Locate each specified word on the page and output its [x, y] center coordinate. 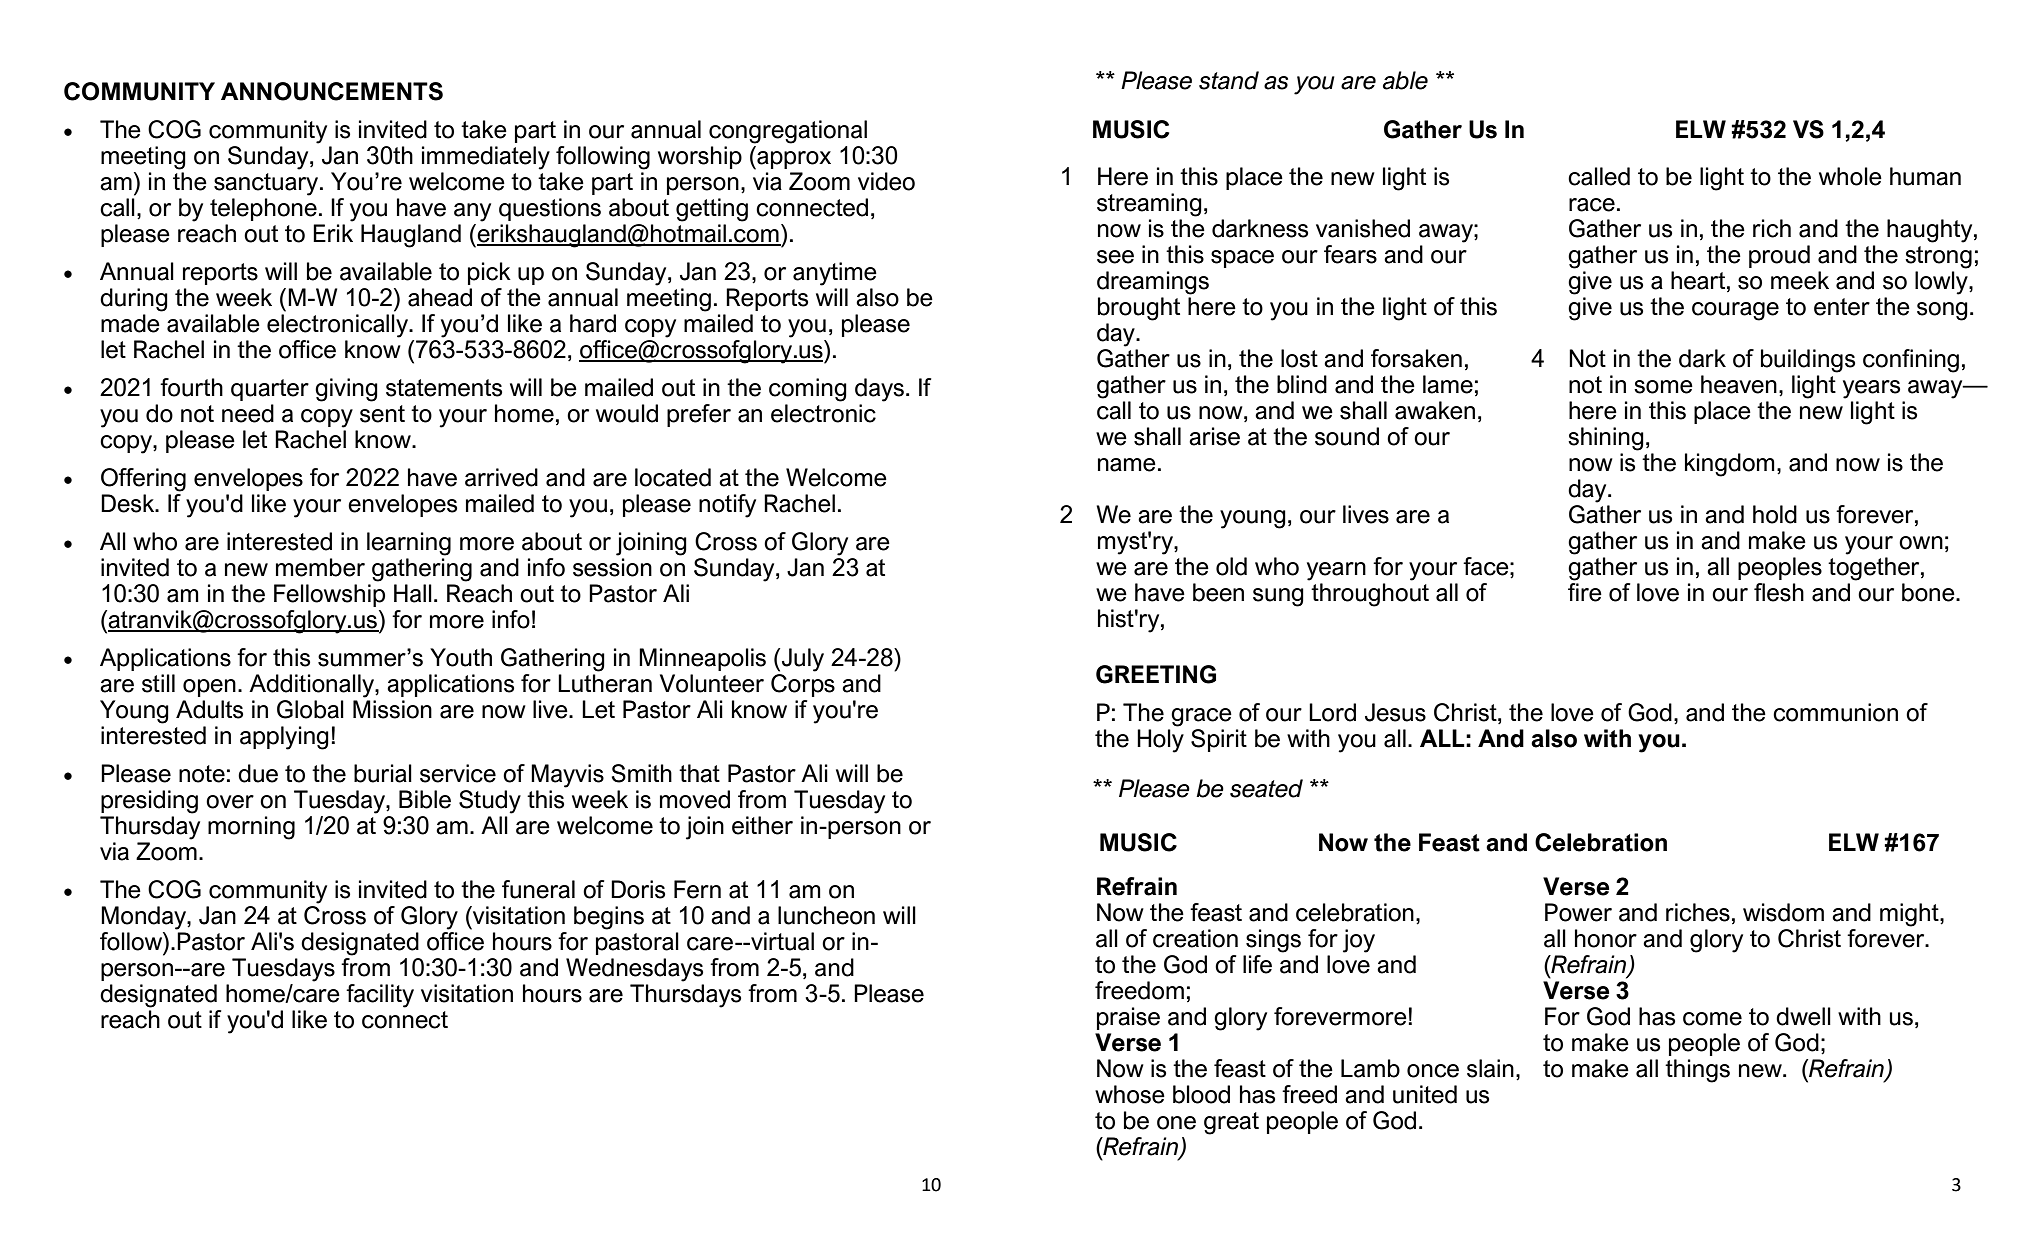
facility [380, 996]
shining [1606, 439]
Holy [1160, 741]
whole [1850, 176]
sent [382, 414]
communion [1835, 712]
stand [1229, 80]
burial [383, 773]
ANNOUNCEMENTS [332, 91]
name [1127, 465]
